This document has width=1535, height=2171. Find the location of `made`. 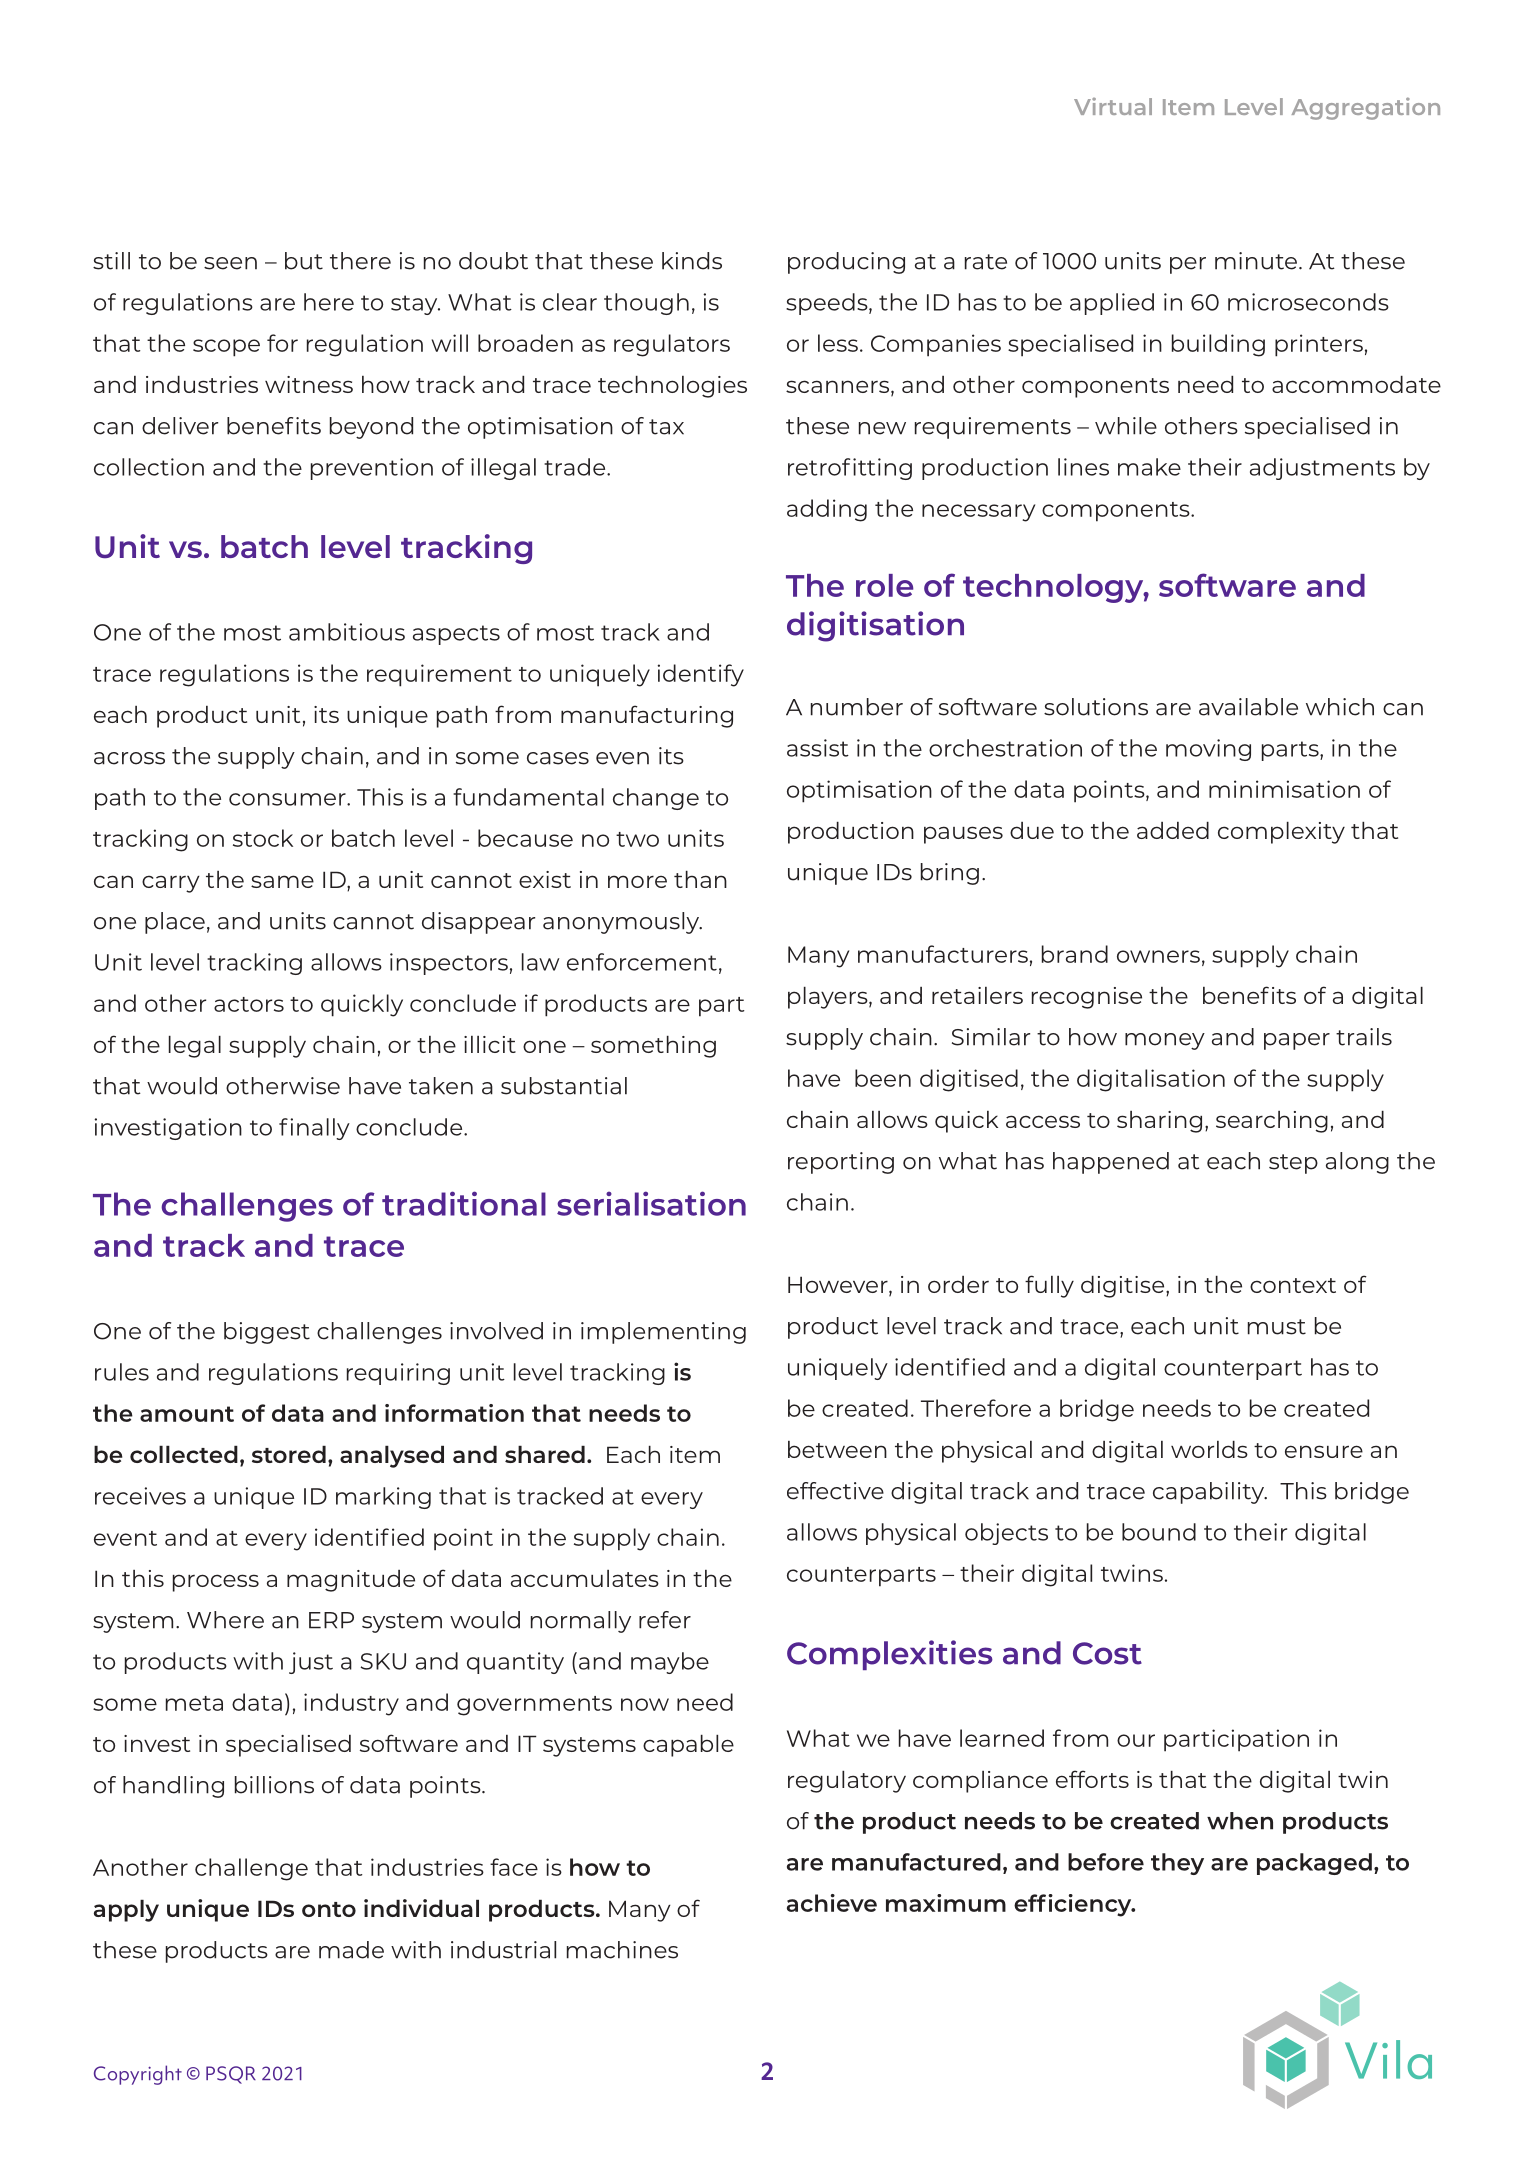

made is located at coordinates (351, 1950).
